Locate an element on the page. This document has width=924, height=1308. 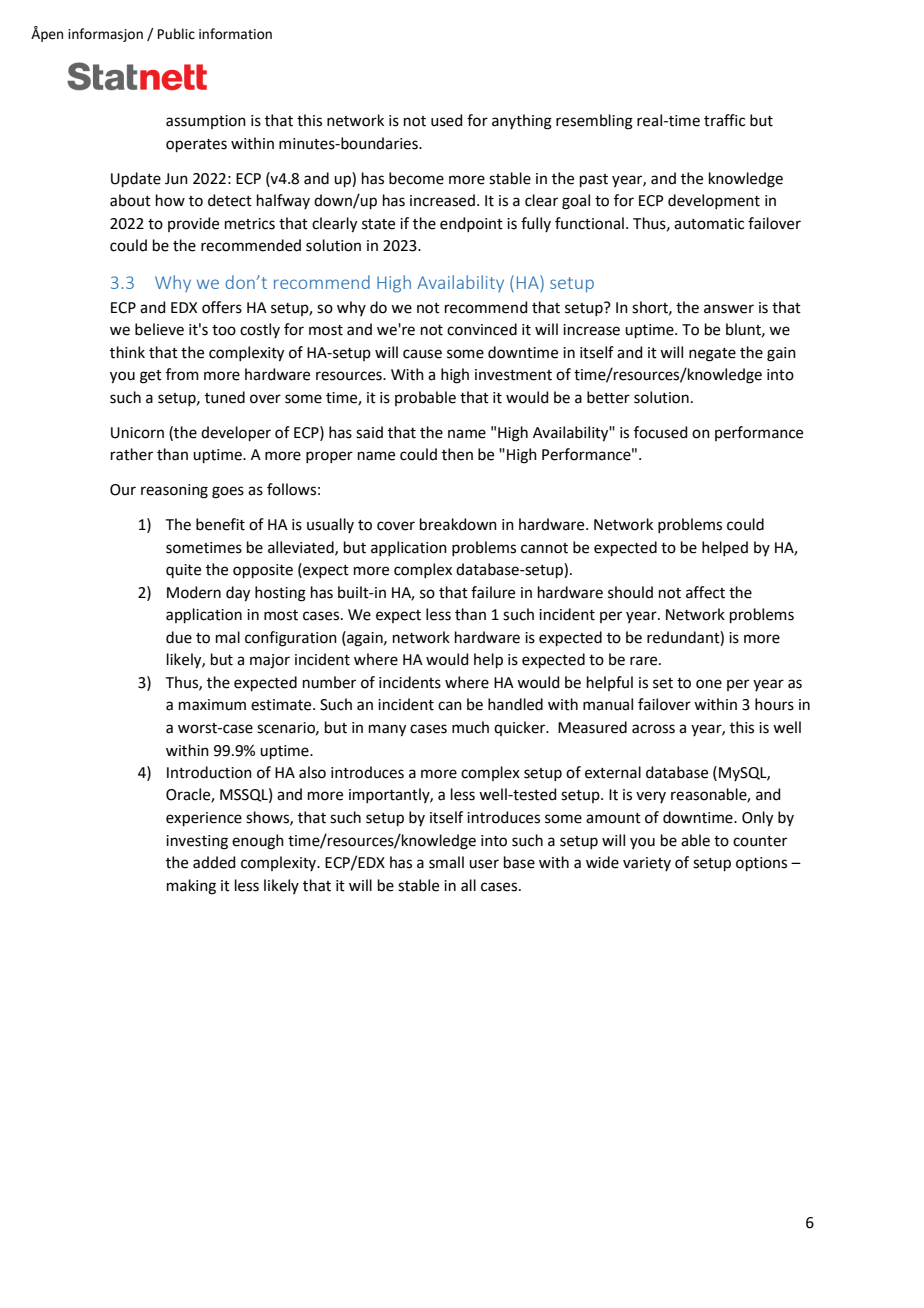
variety is located at coordinates (647, 864).
